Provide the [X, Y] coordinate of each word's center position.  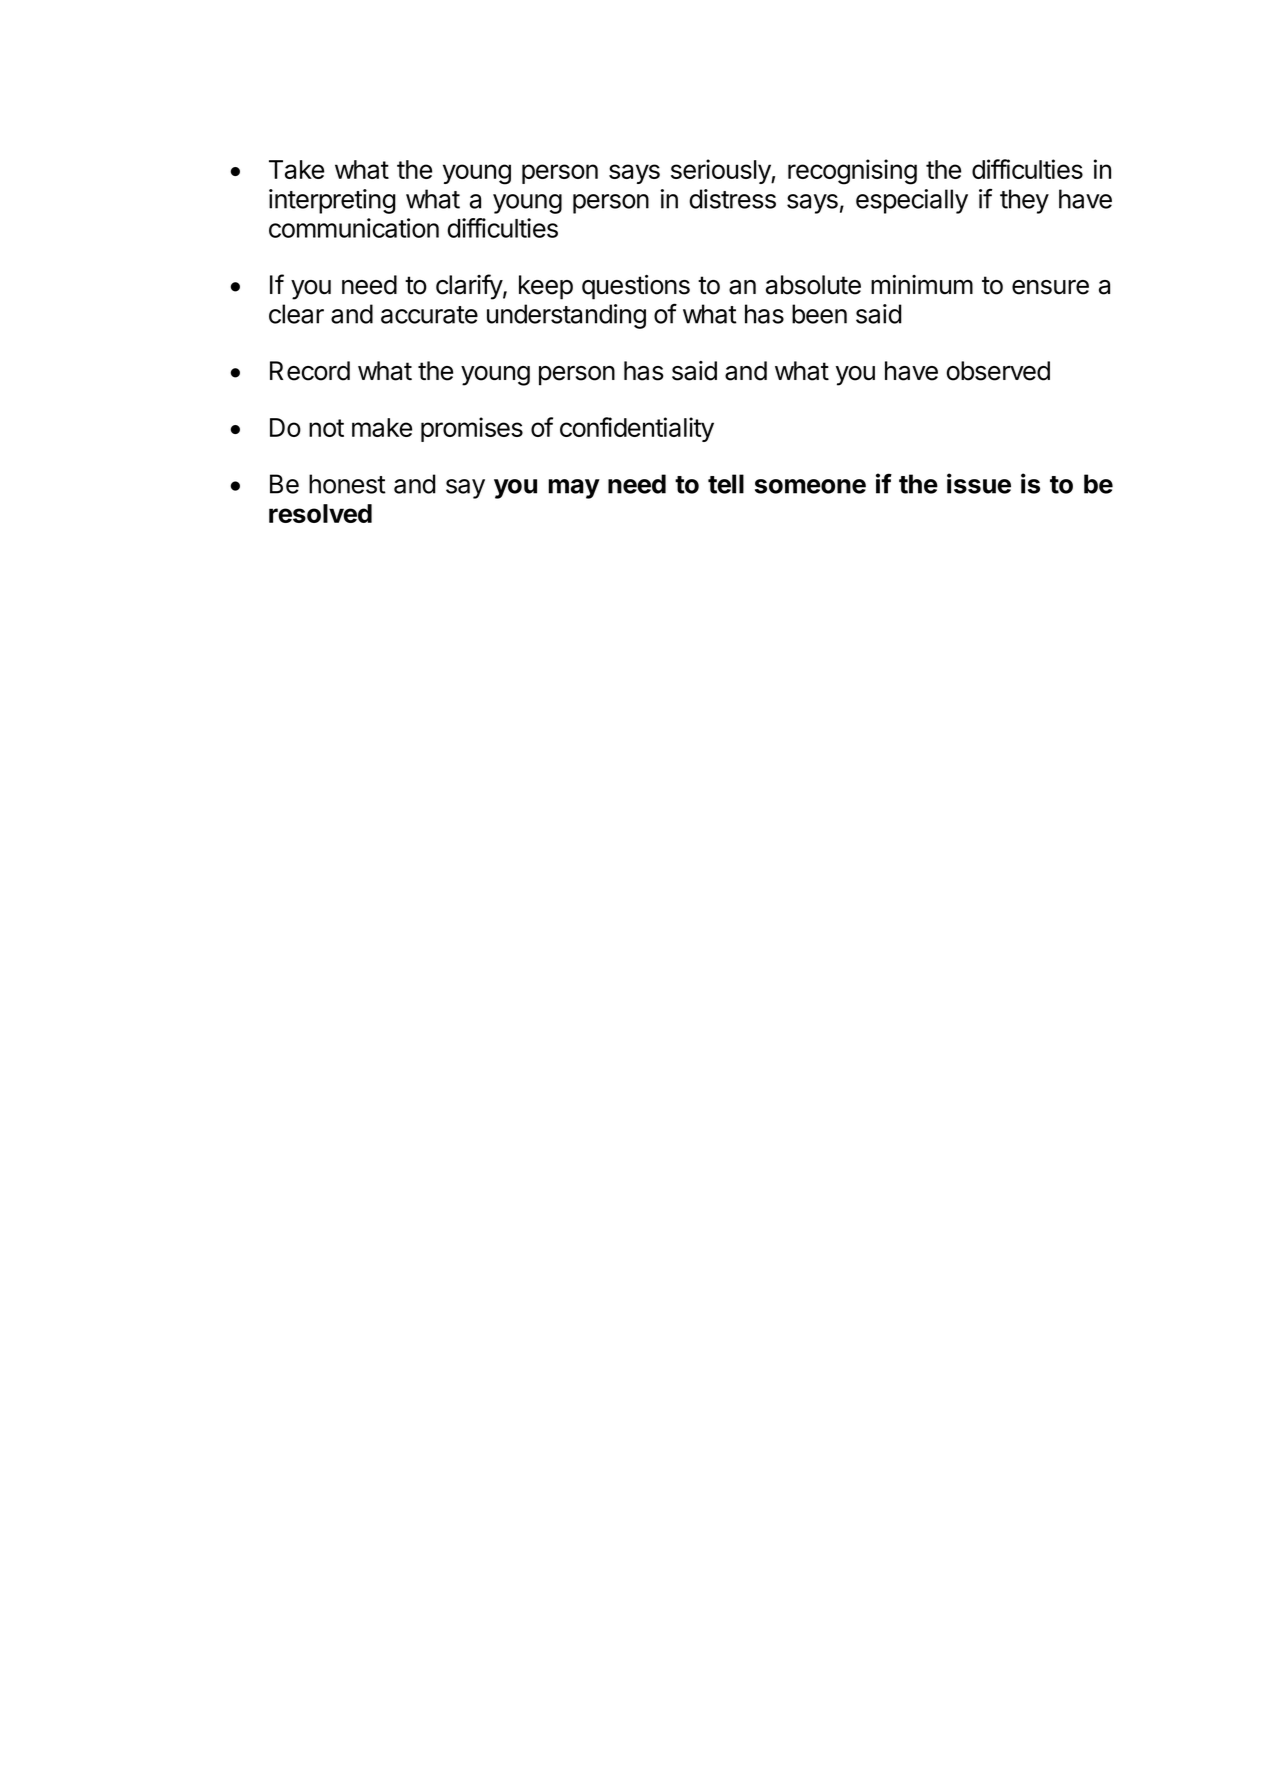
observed [998, 371]
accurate [429, 315]
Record [310, 371]
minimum [922, 284]
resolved [320, 513]
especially [912, 201]
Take [296, 169]
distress [732, 199]
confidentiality [637, 429]
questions [636, 287]
